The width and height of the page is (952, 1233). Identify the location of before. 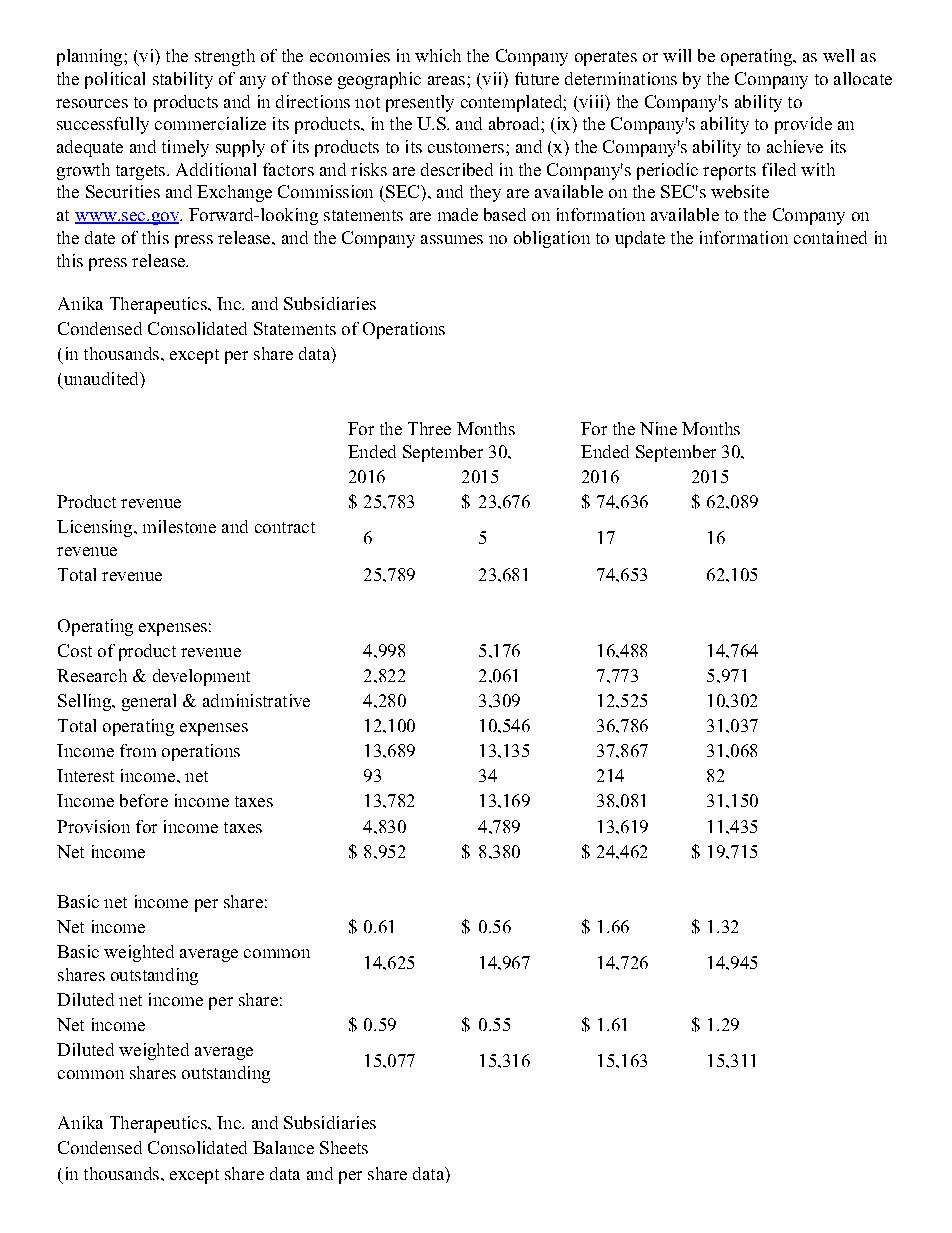
(144, 800).
